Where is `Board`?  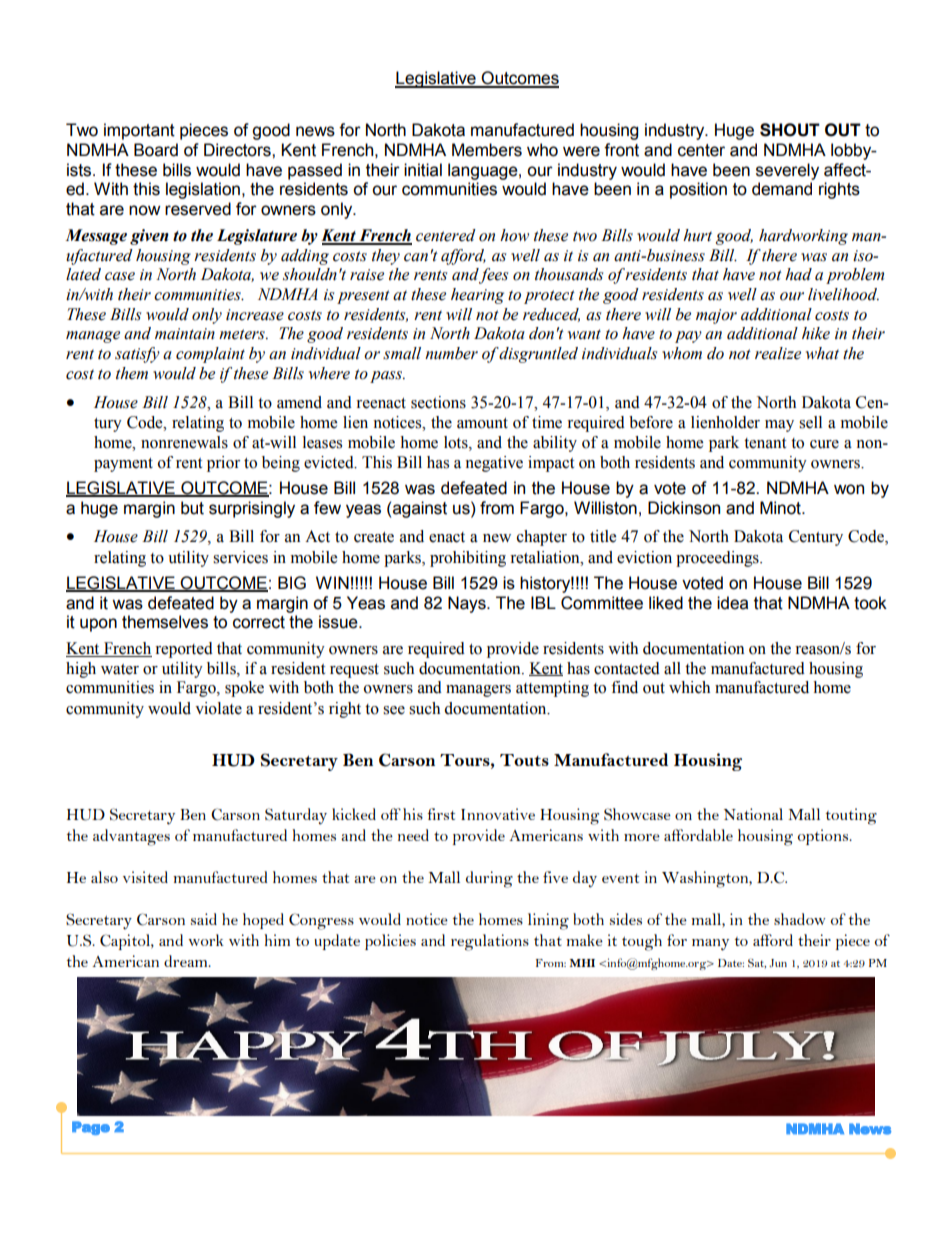
Board is located at coordinates (156, 150).
